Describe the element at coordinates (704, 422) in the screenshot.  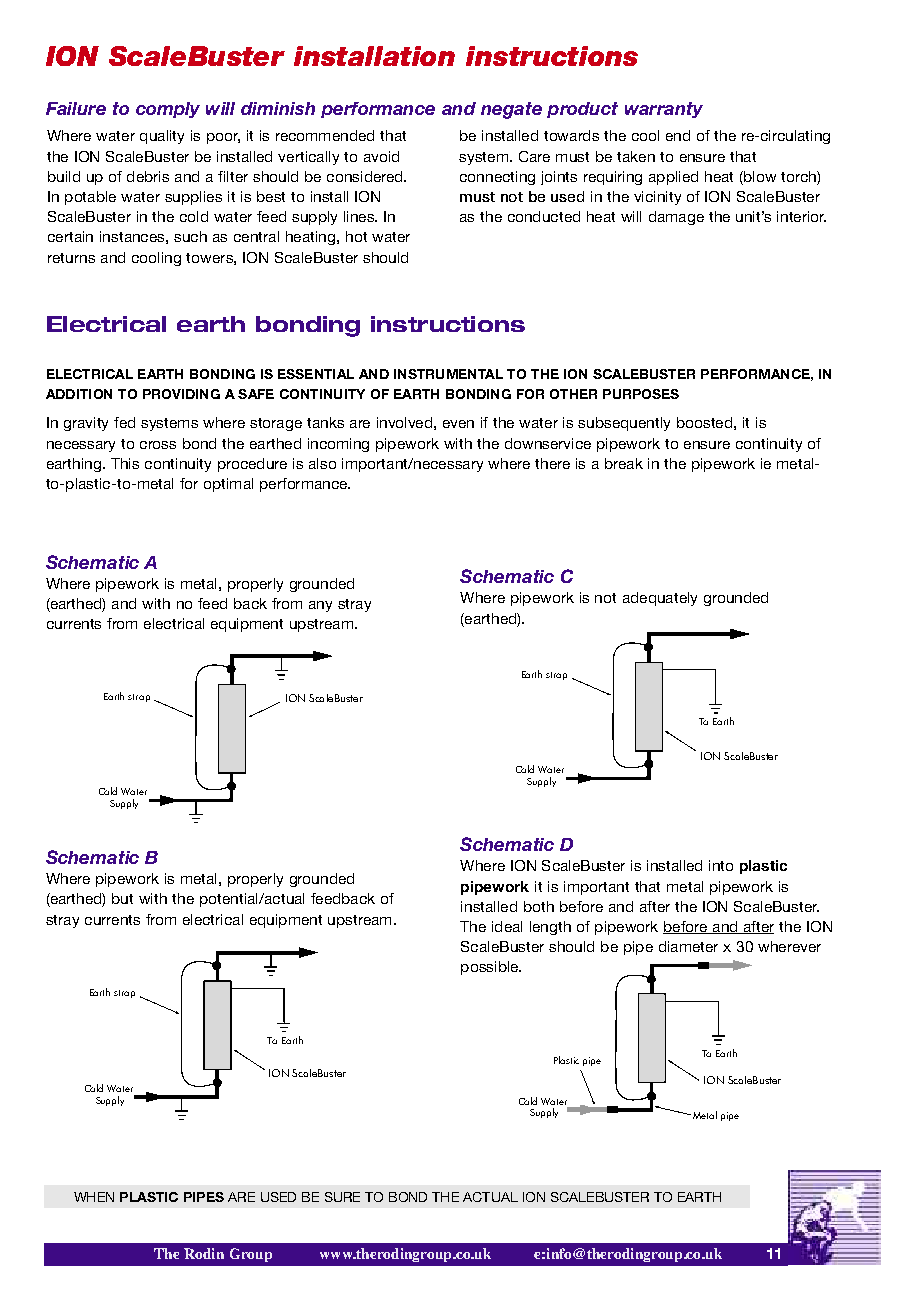
I see `boosted` at that location.
